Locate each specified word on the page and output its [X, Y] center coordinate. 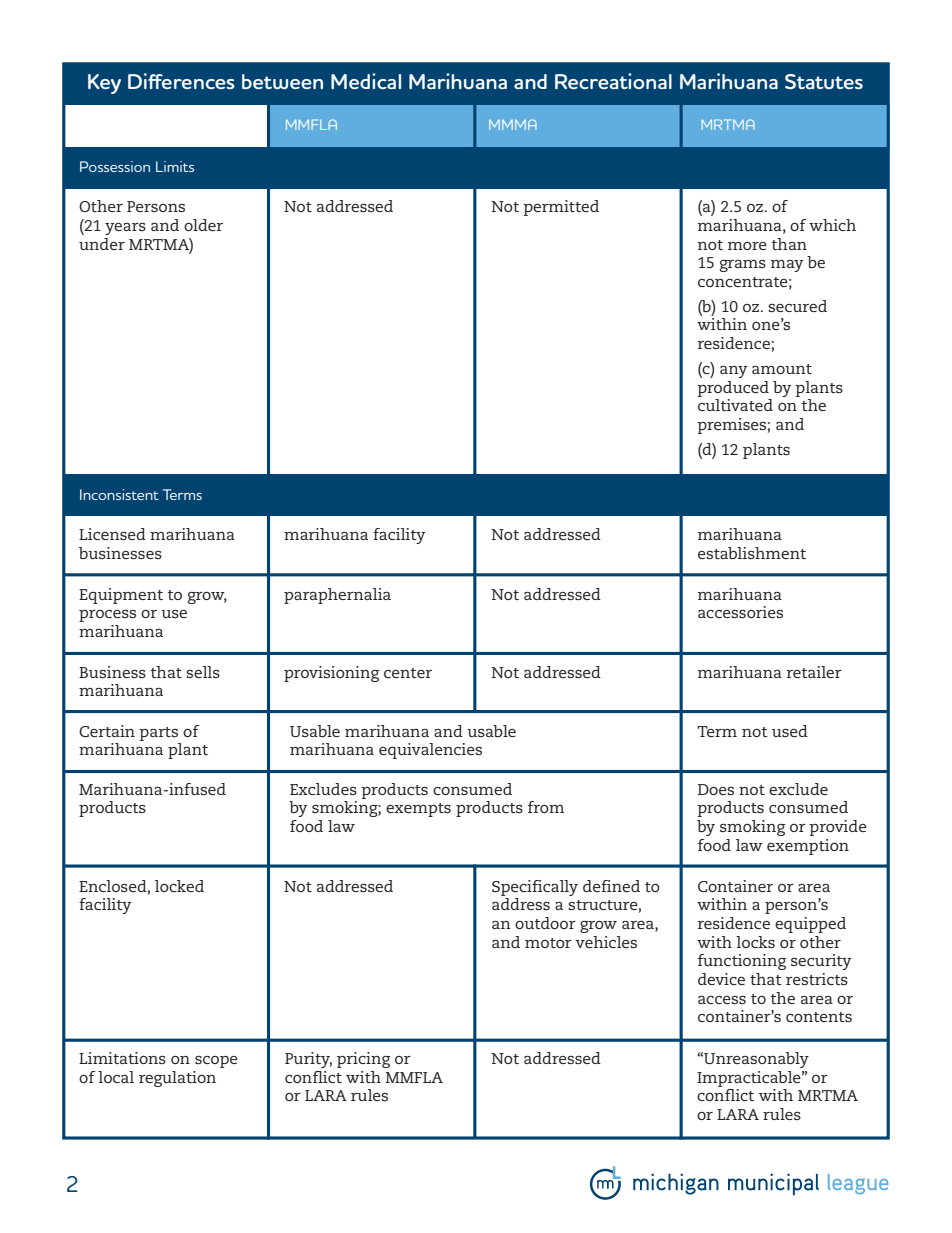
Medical [366, 81]
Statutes [824, 81]
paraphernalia [337, 596]
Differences [181, 81]
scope [216, 1061]
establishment [752, 553]
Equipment [121, 596]
